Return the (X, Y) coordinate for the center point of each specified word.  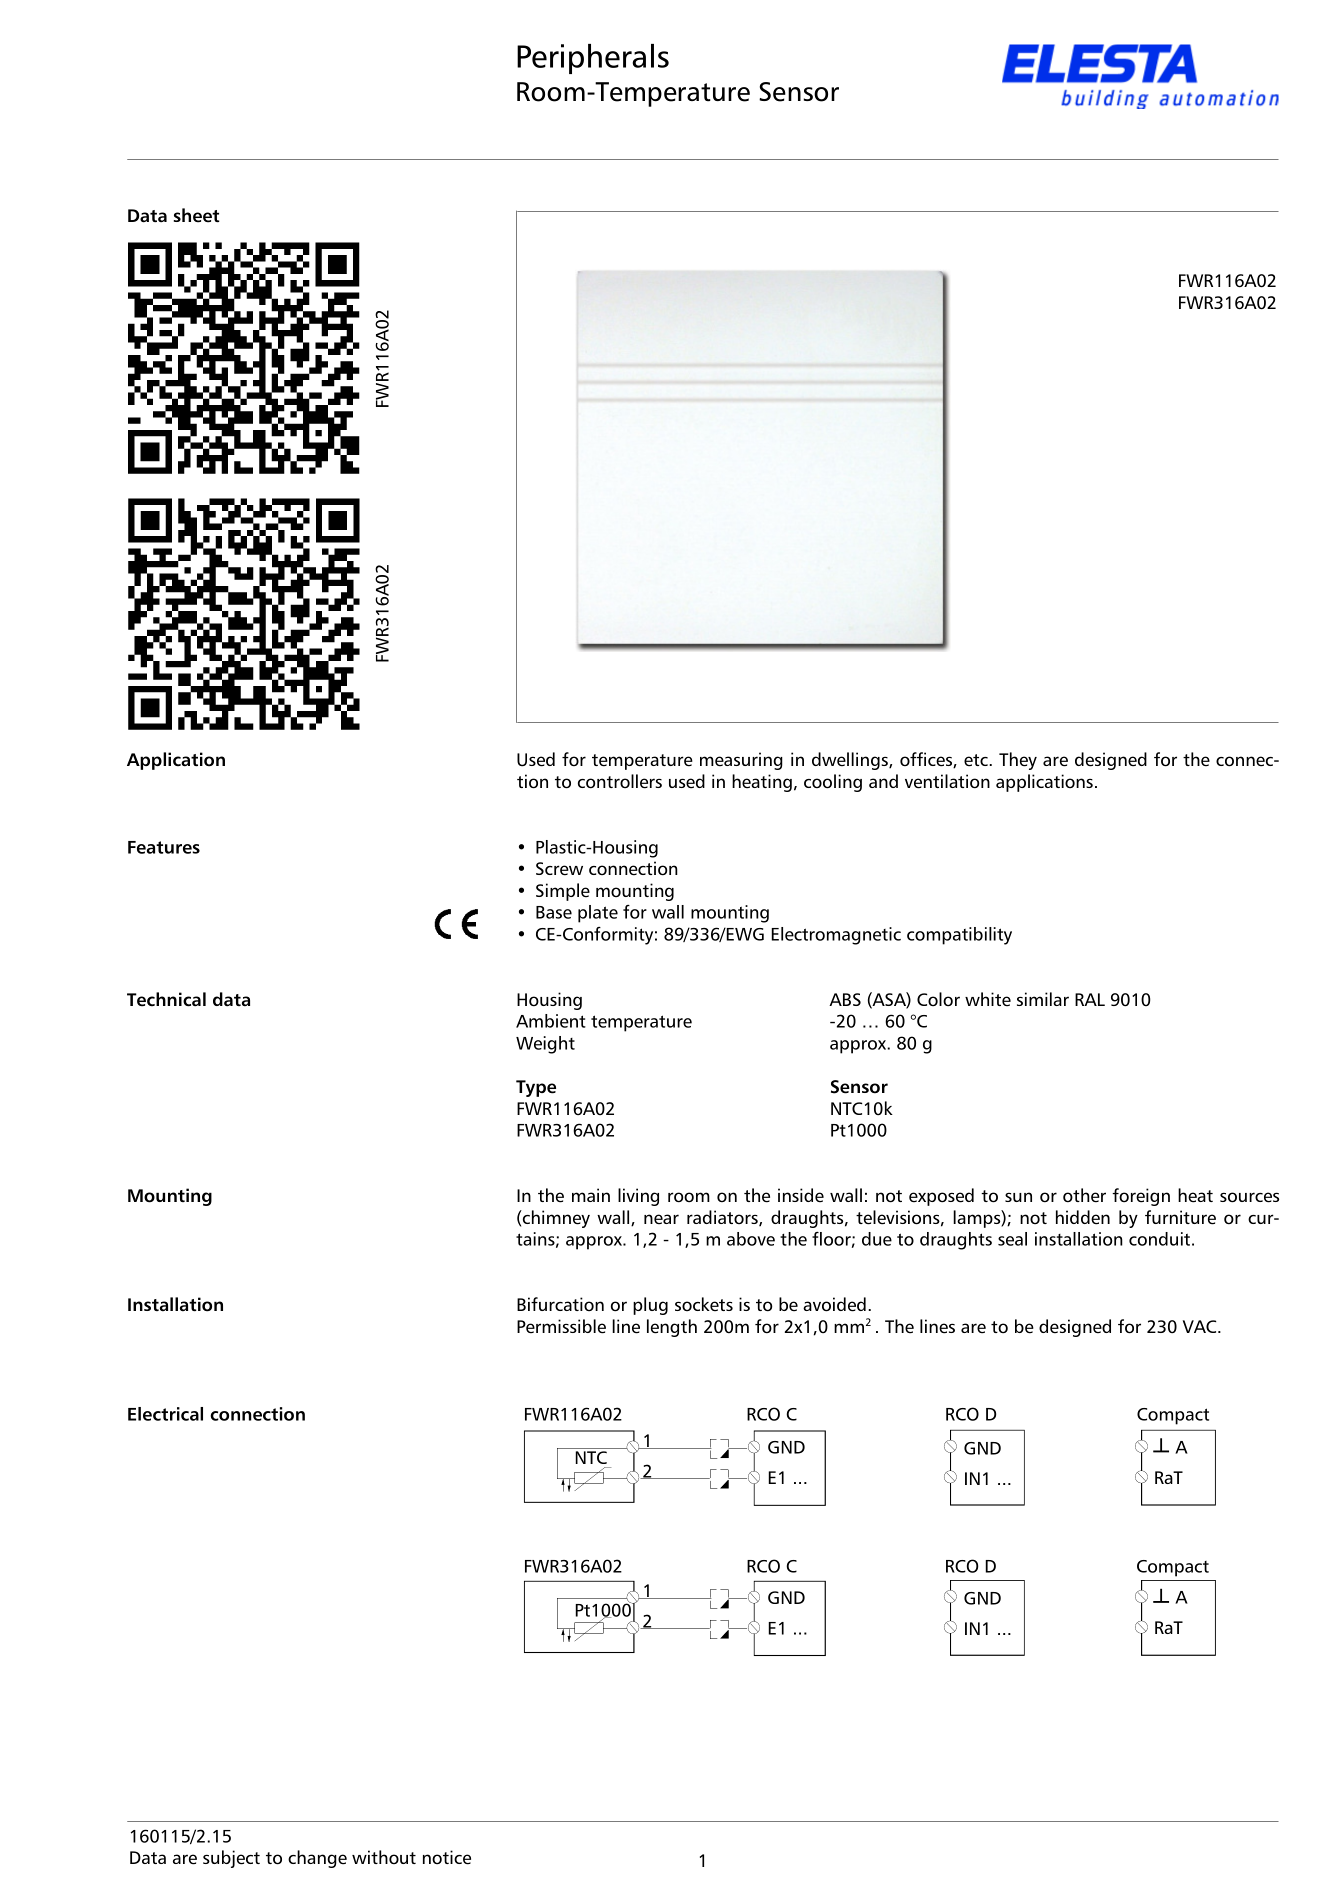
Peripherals (593, 59)
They (1018, 761)
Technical (166, 999)
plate (598, 914)
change (317, 1859)
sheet (197, 215)
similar (1043, 999)
